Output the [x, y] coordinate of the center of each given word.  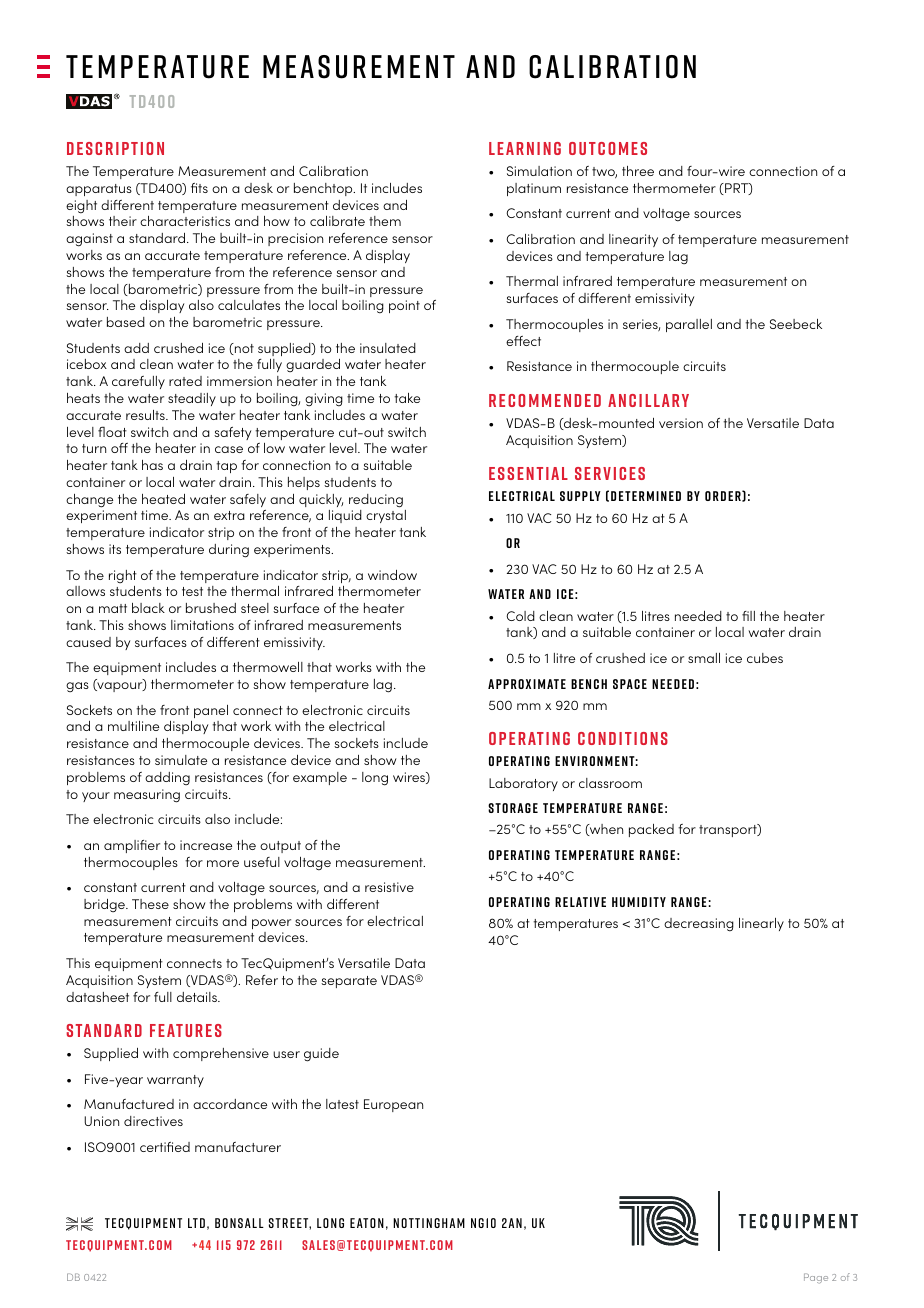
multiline [133, 726]
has [152, 465]
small [704, 658]
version [681, 423]
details [198, 997]
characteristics [185, 221]
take [407, 398]
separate [349, 982]
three [638, 171]
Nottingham [429, 1223]
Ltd [196, 1223]
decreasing [699, 925]
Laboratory [523, 784]
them [385, 221]
